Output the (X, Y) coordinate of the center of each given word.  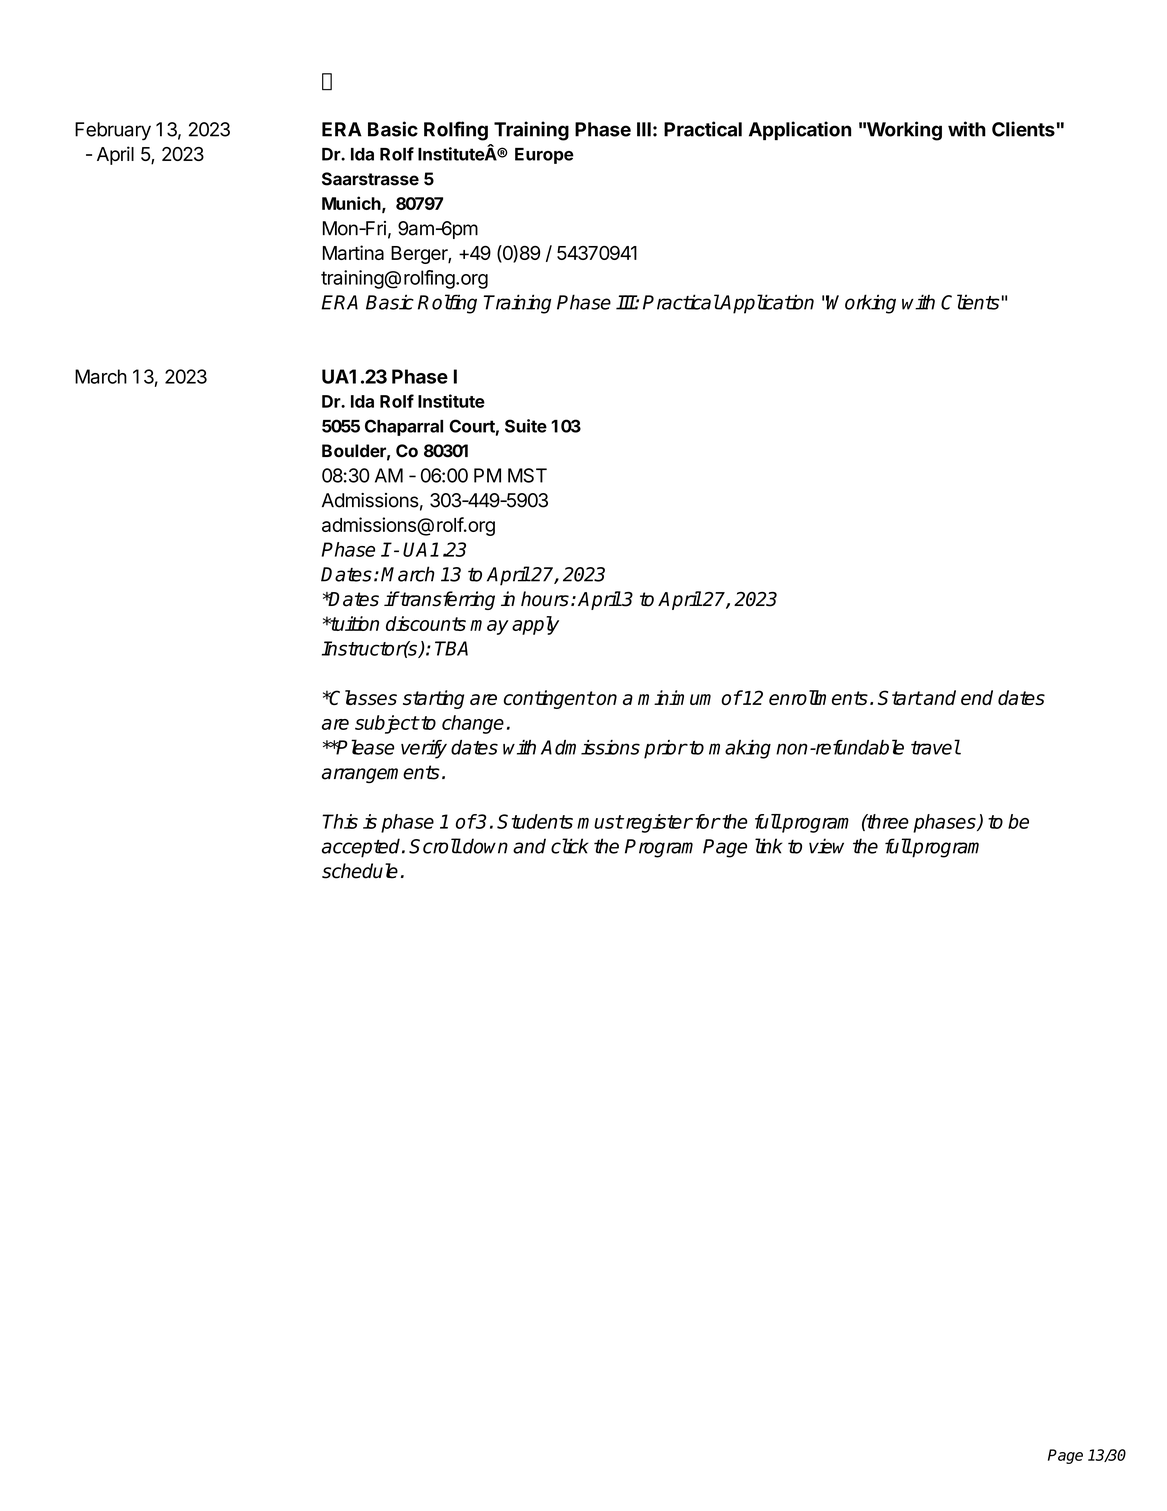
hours (545, 599)
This (340, 821)
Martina (353, 252)
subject (387, 724)
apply (535, 625)
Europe (544, 156)
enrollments (818, 697)
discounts (426, 623)
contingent (549, 699)
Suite (526, 426)
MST (527, 475)
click (570, 846)
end (977, 697)
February (113, 131)
